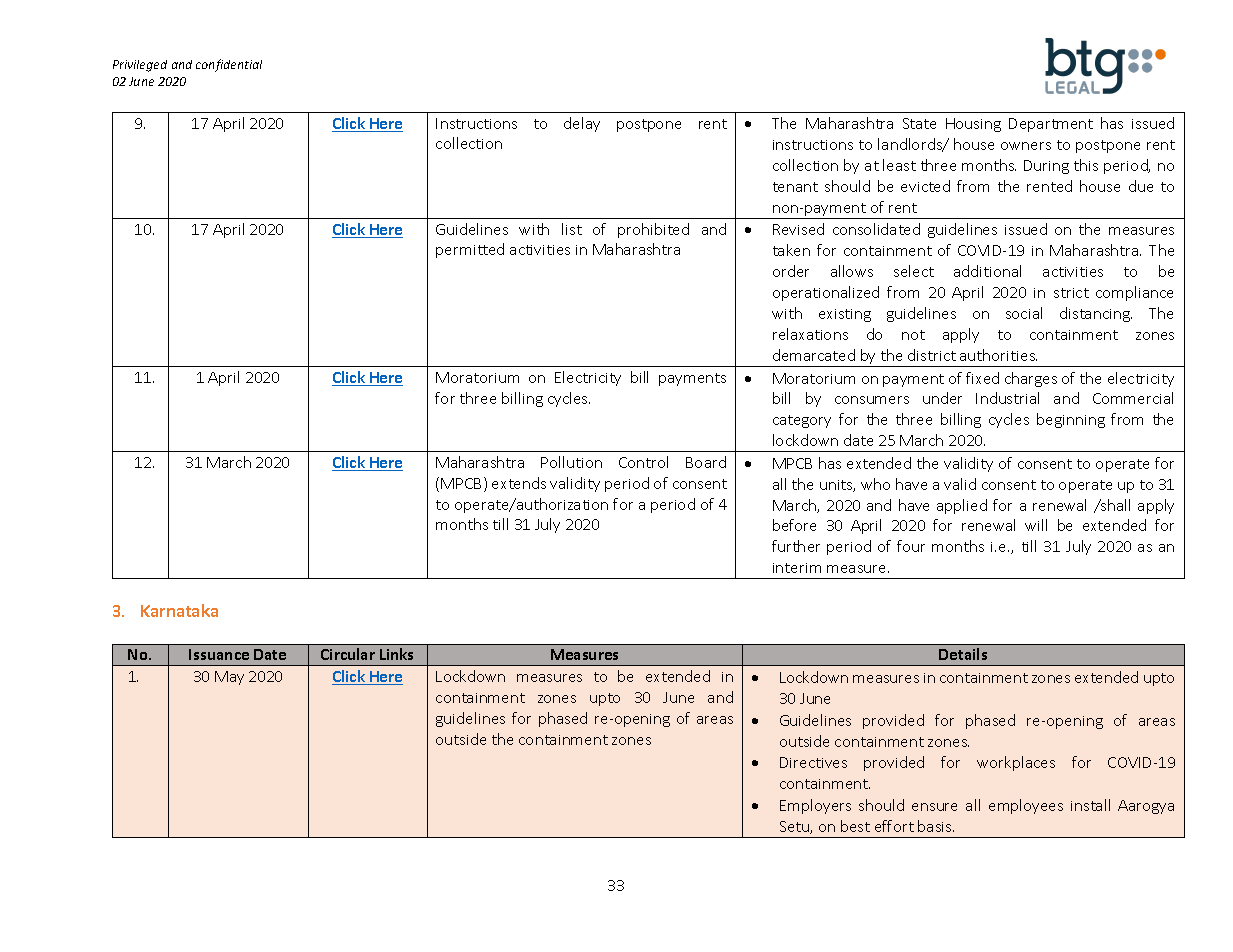 The width and height of the image is (1233, 952). What do you see at coordinates (229, 678) in the image?
I see `May` at bounding box center [229, 678].
